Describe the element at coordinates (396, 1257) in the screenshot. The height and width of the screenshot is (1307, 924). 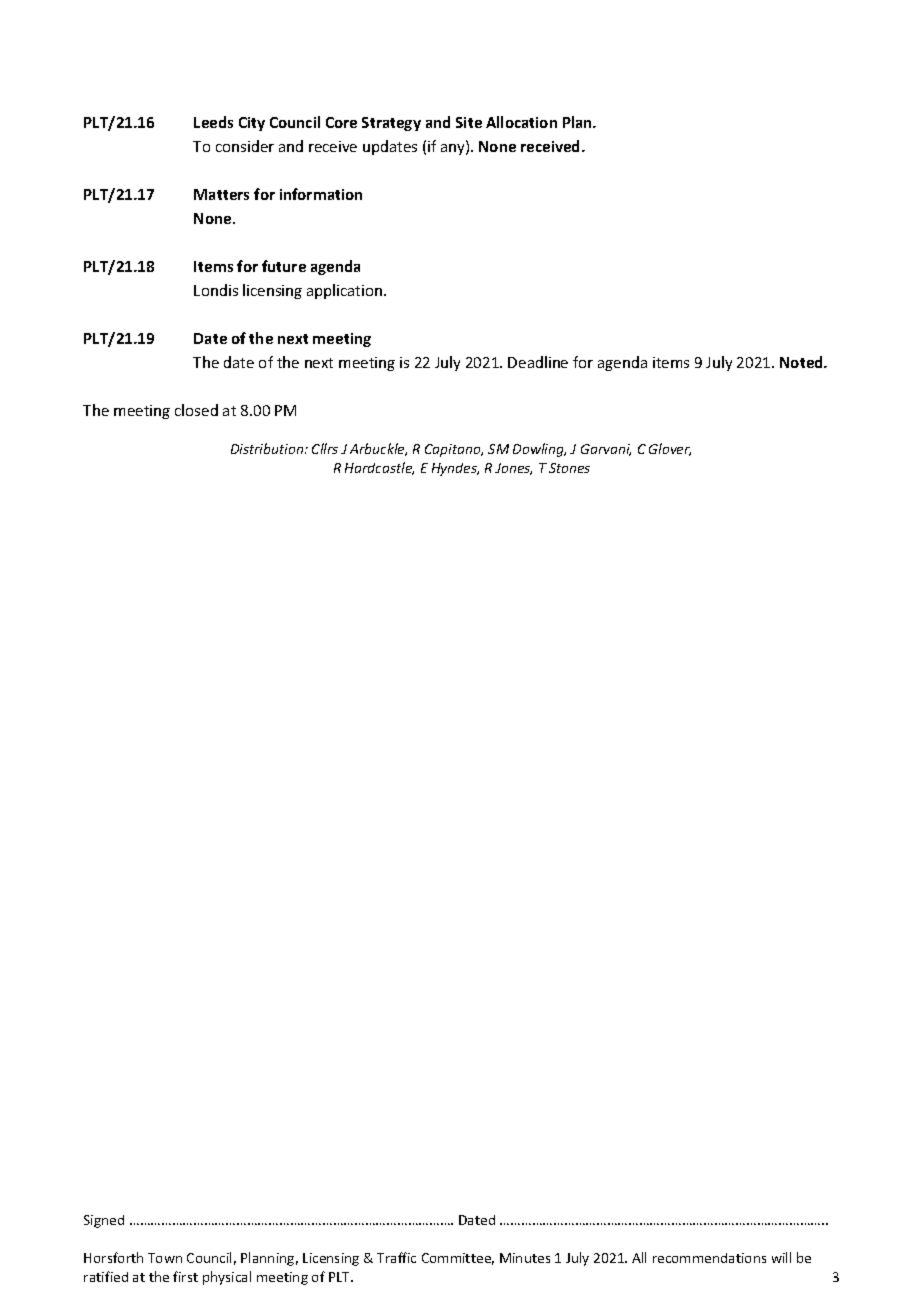
I see `Traffic` at that location.
